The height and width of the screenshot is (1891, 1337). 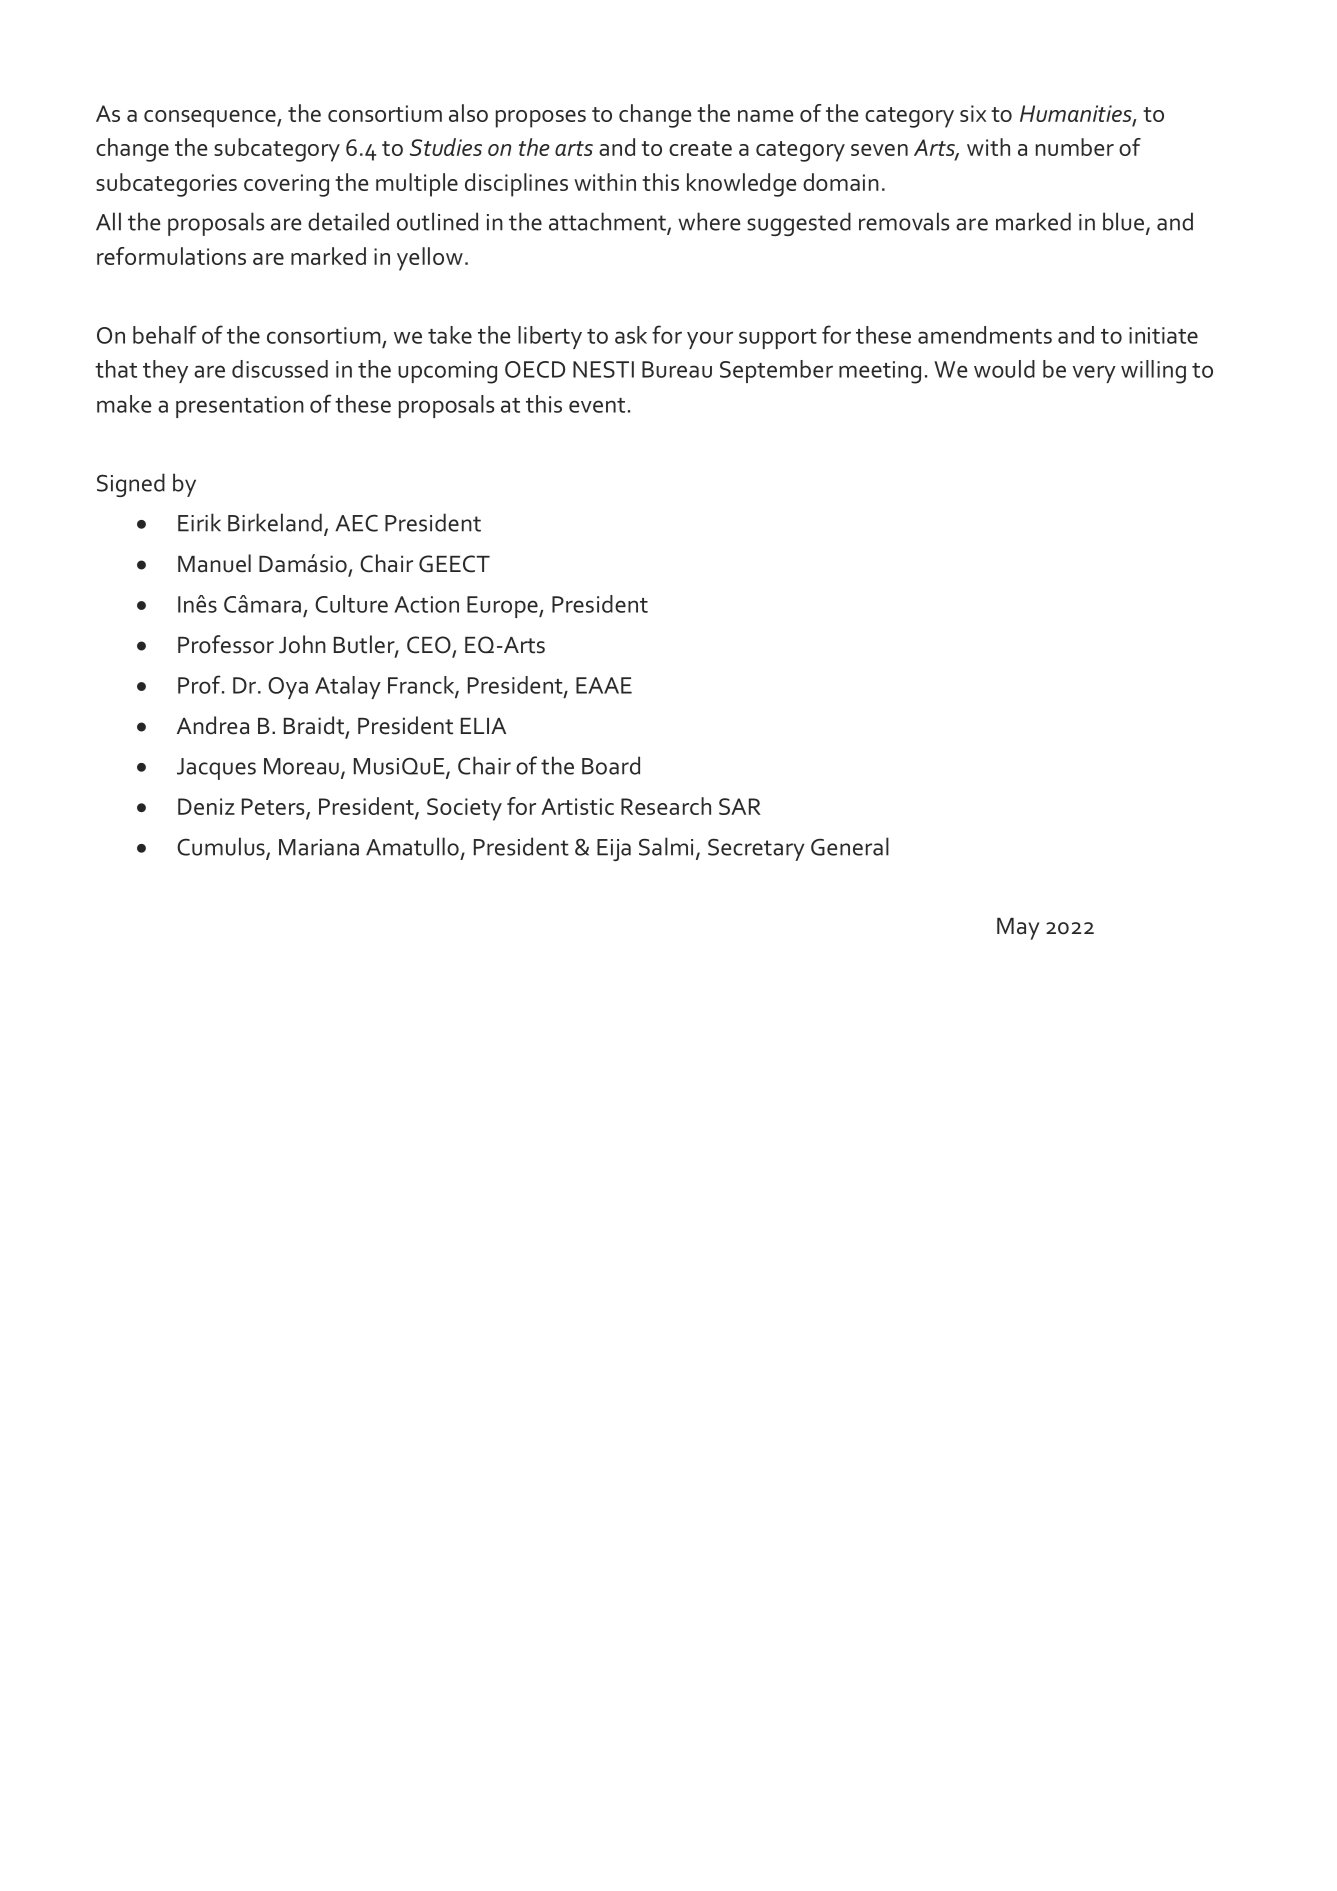 I want to click on Manuel, so click(x=214, y=563).
